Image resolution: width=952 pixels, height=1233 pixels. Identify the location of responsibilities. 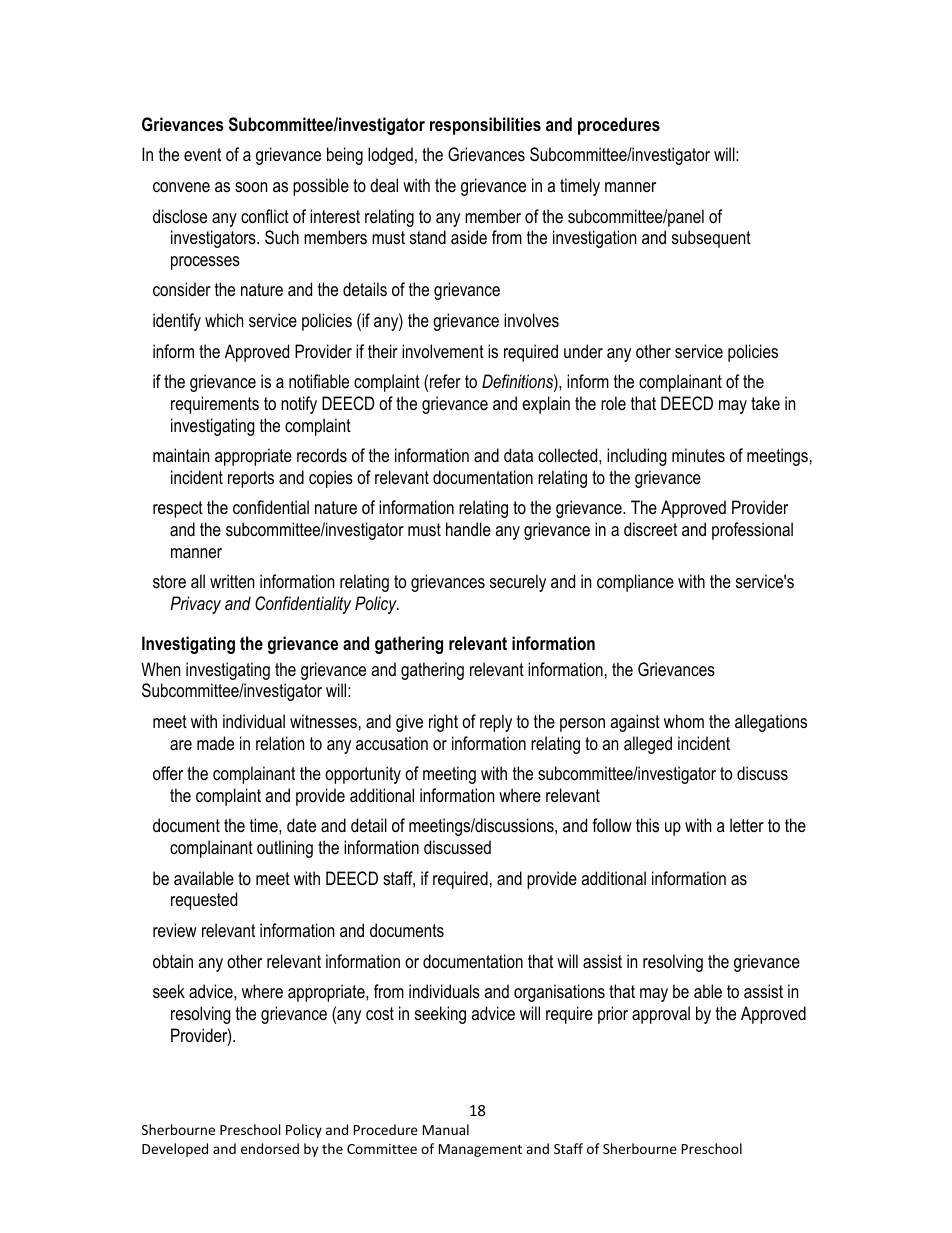
(485, 126).
